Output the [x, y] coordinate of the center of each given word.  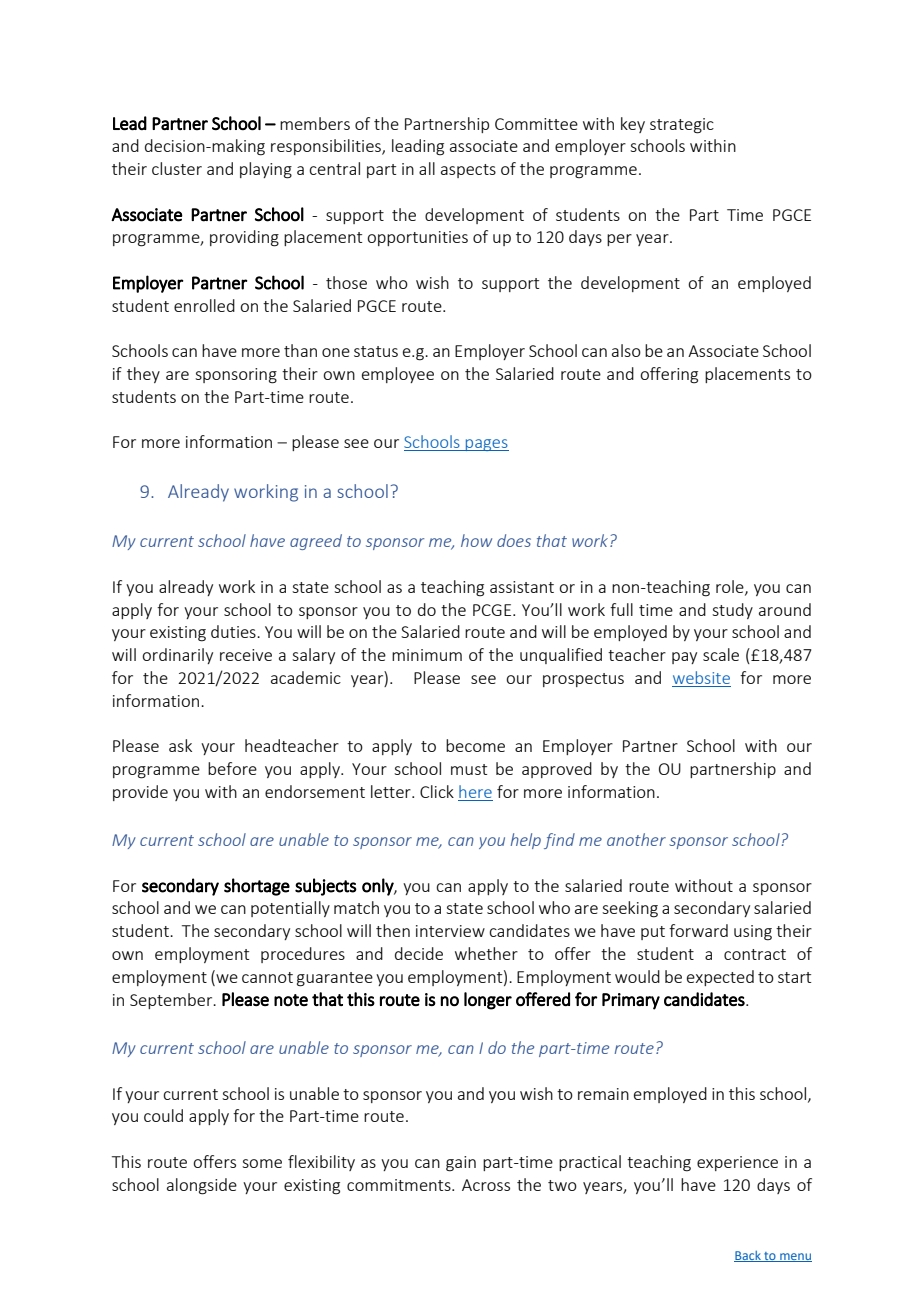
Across [486, 1185]
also [626, 350]
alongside [202, 1186]
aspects [468, 171]
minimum [427, 655]
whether [486, 953]
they [143, 375]
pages [486, 445]
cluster [177, 168]
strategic [682, 126]
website [701, 677]
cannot [267, 977]
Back [748, 1256]
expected [720, 978]
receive [246, 655]
